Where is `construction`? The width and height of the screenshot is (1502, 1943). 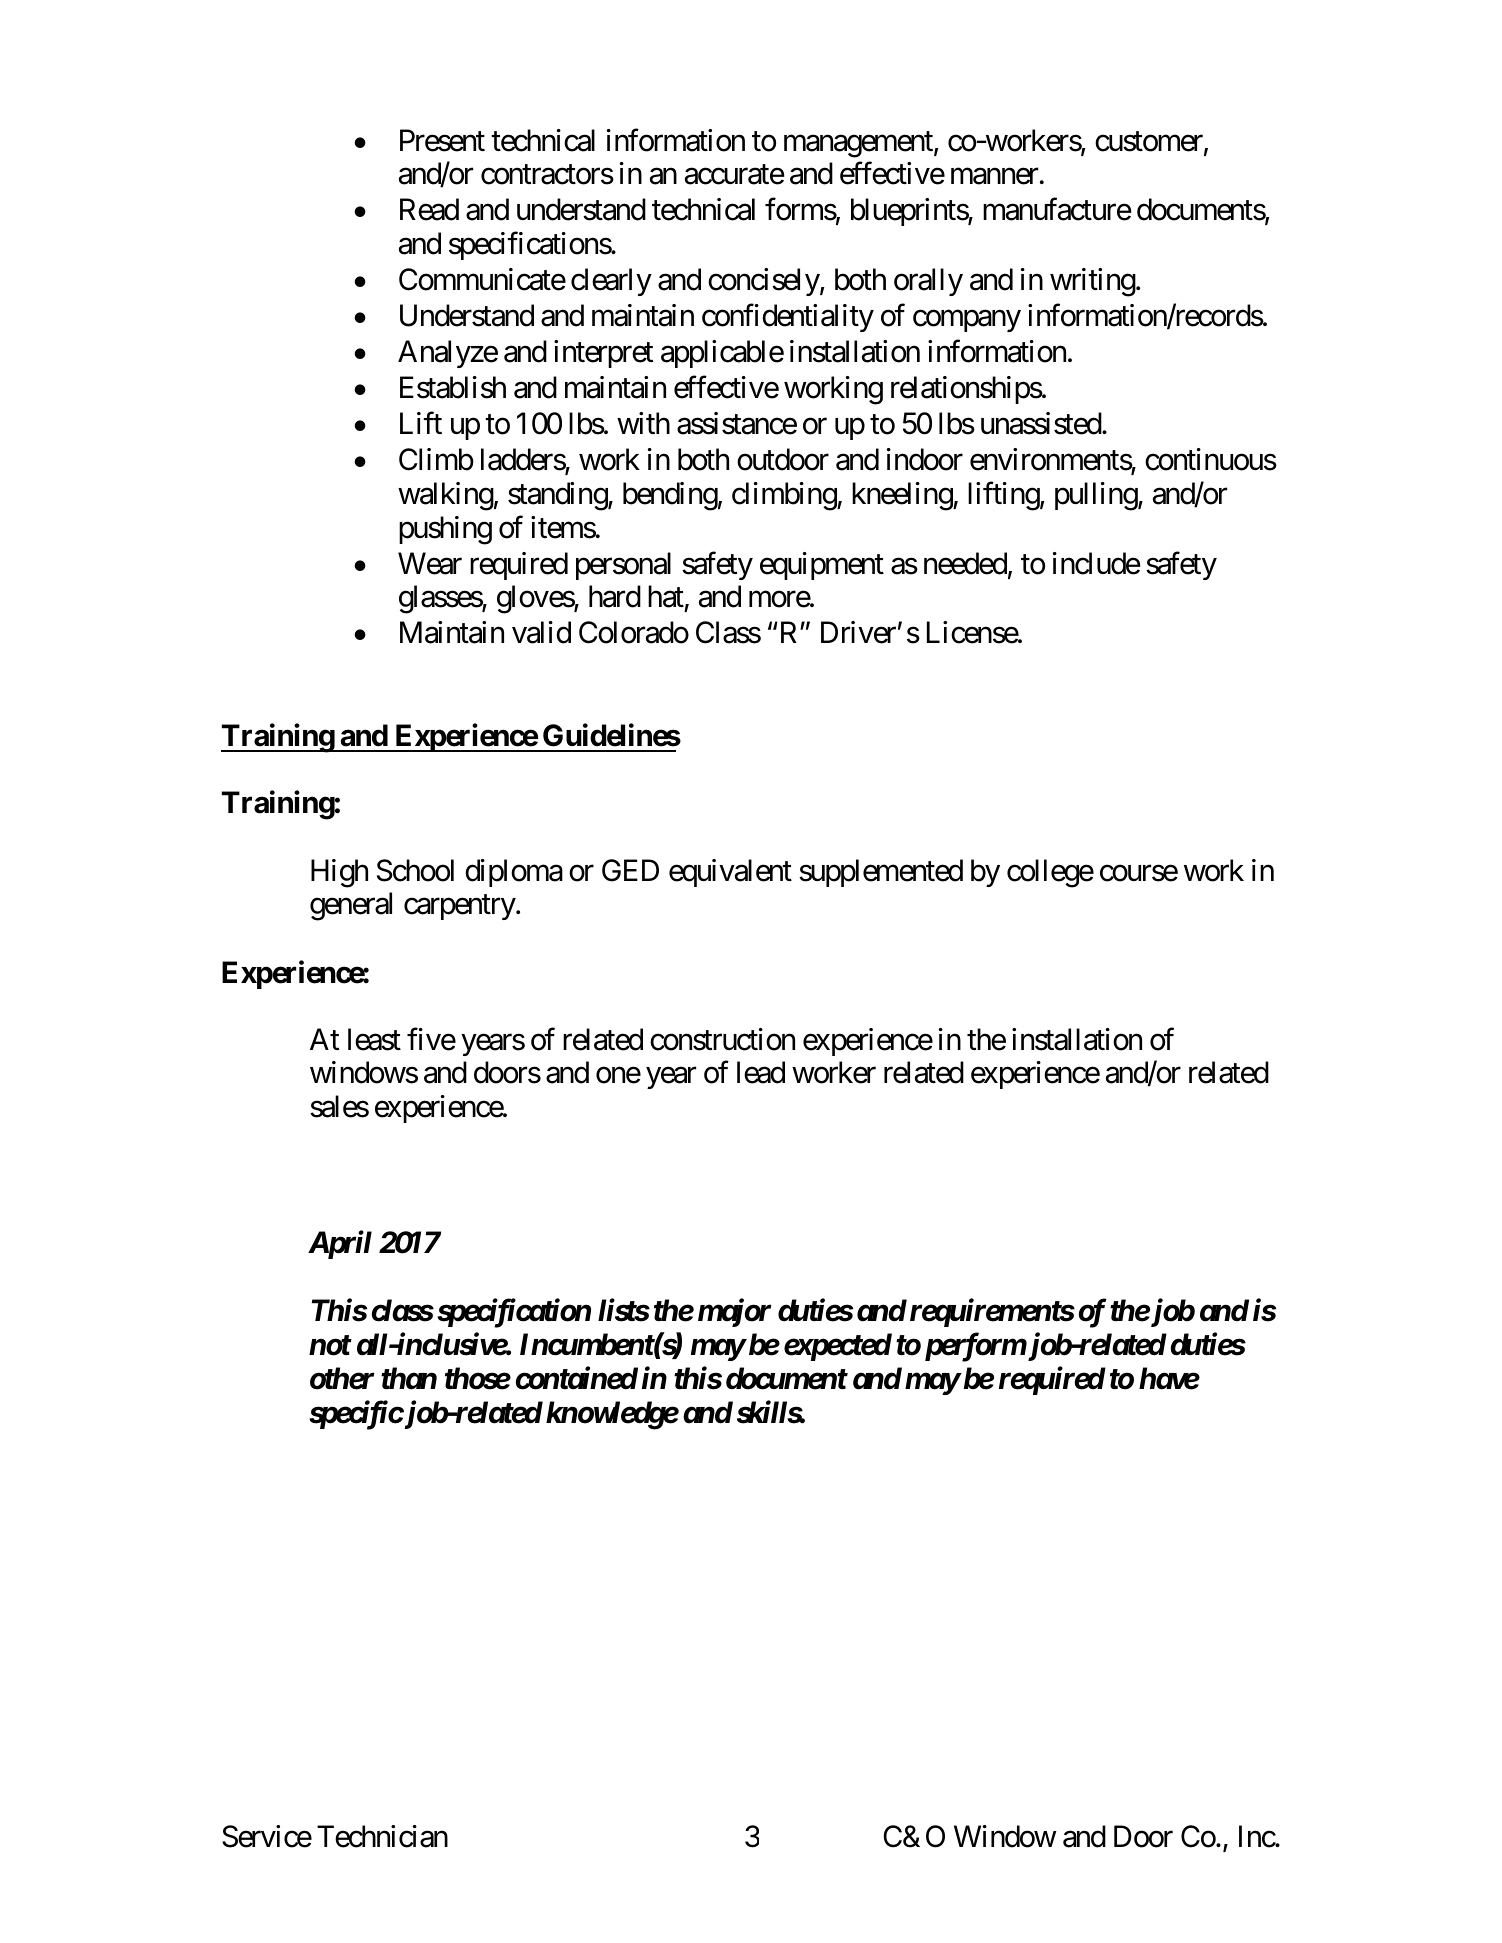
construction is located at coordinates (722, 1039).
